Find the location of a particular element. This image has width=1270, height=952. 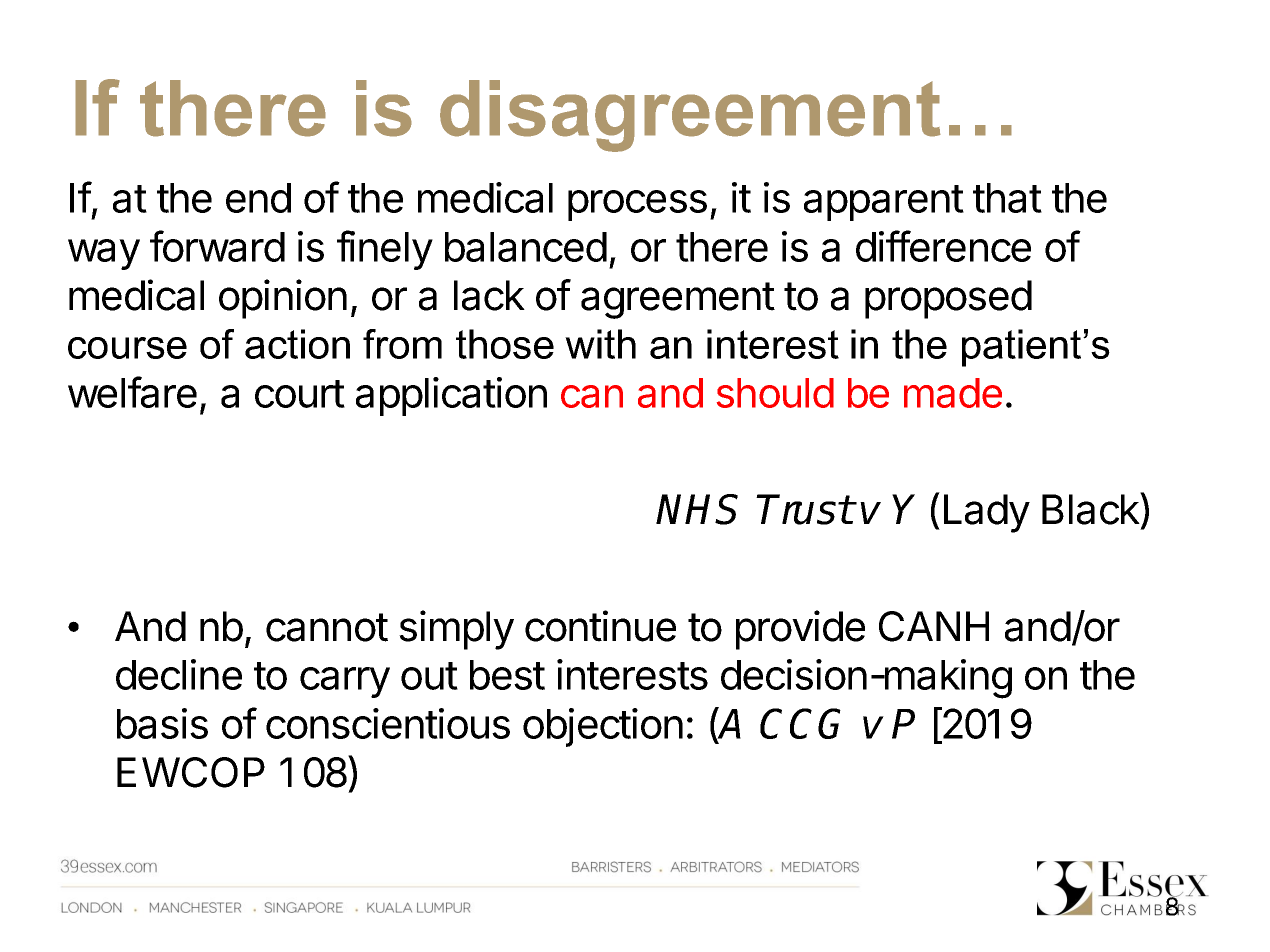

end is located at coordinates (258, 198).
